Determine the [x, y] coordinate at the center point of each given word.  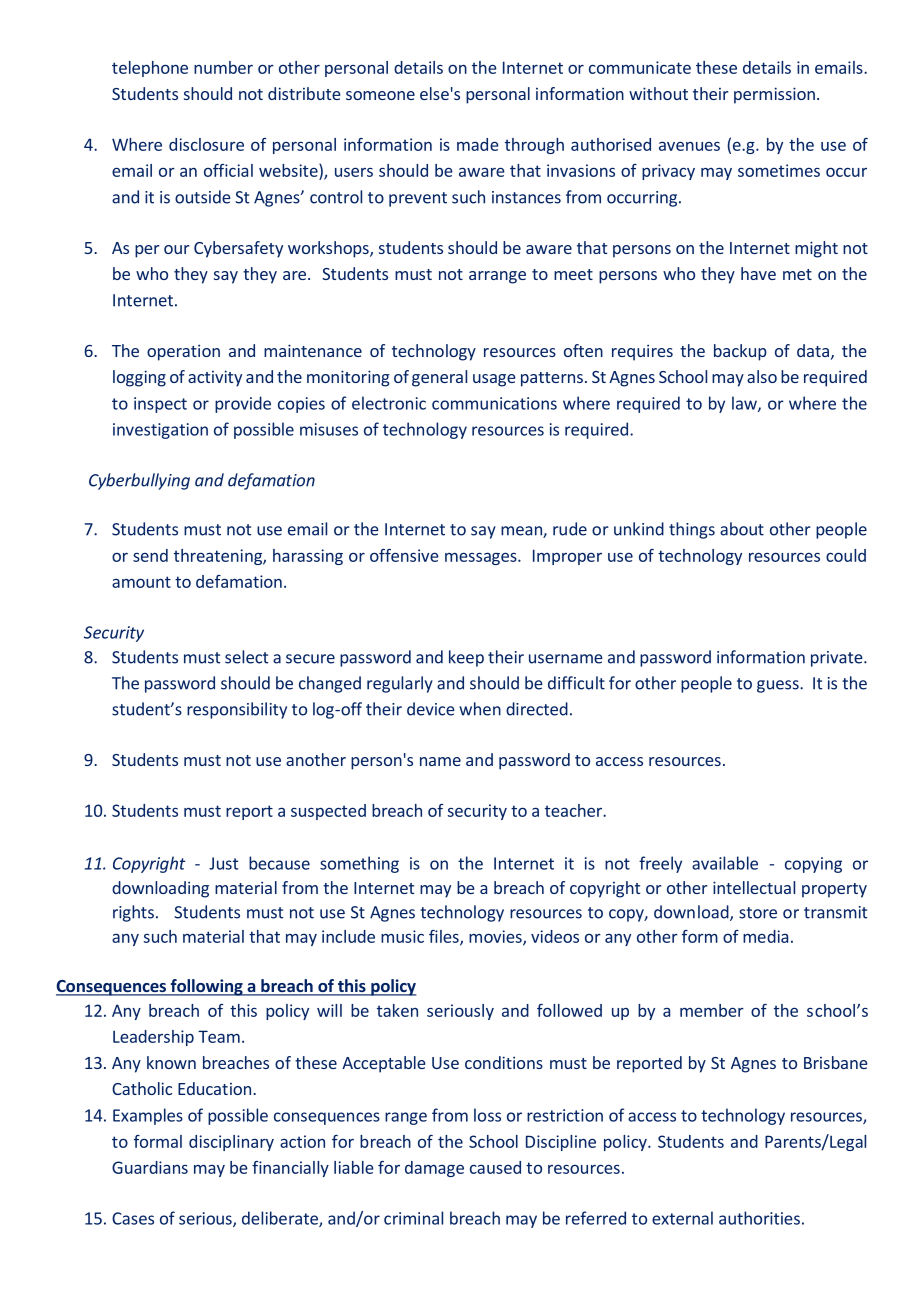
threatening [219, 557]
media [765, 936]
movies [496, 937]
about [742, 529]
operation [183, 352]
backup [740, 352]
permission [774, 95]
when [480, 709]
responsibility [237, 710]
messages [482, 558]
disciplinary [231, 1143]
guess [779, 686]
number [223, 67]
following [206, 987]
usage [494, 380]
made [478, 144]
